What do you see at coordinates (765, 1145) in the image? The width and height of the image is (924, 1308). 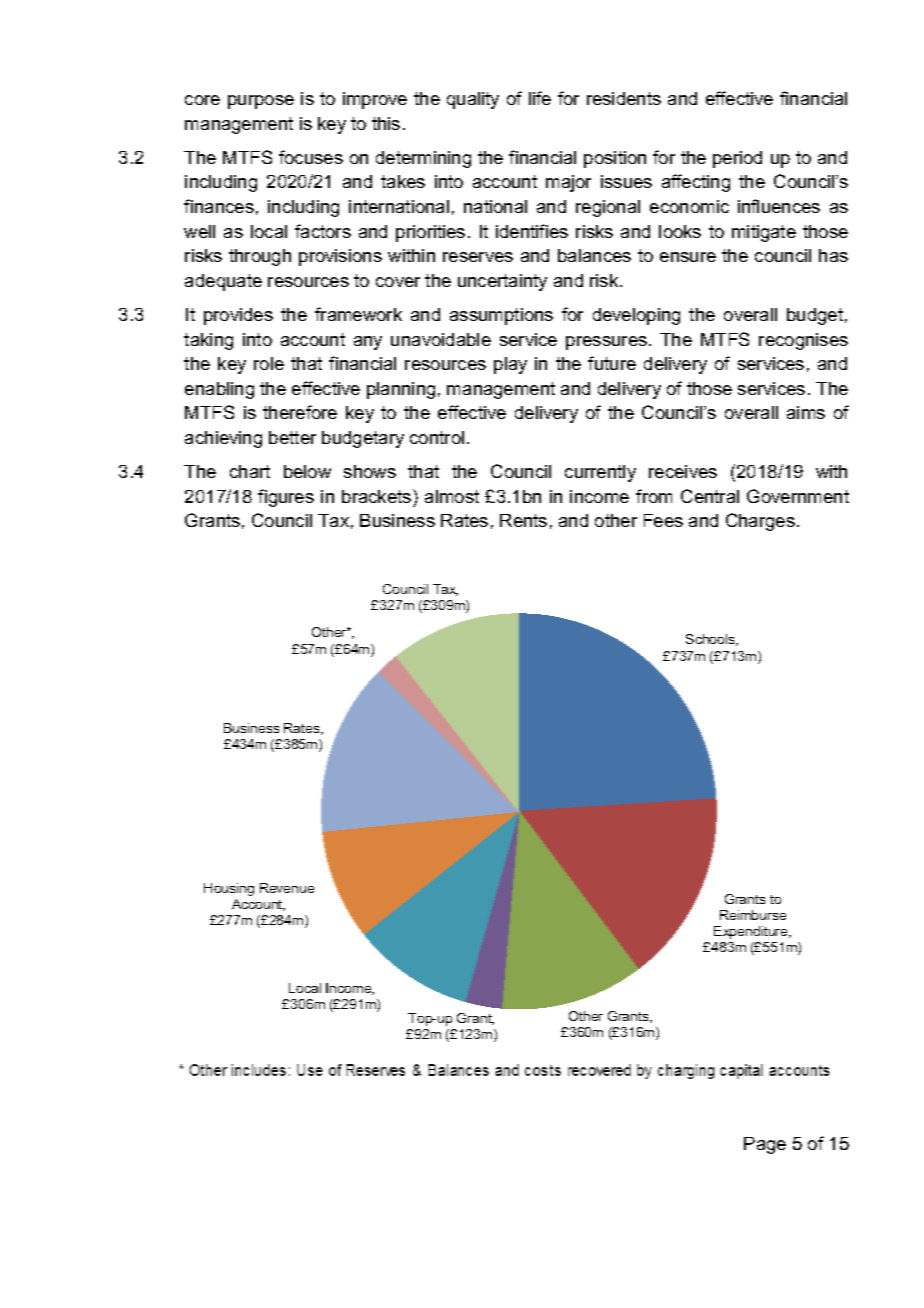 I see `Page` at bounding box center [765, 1145].
